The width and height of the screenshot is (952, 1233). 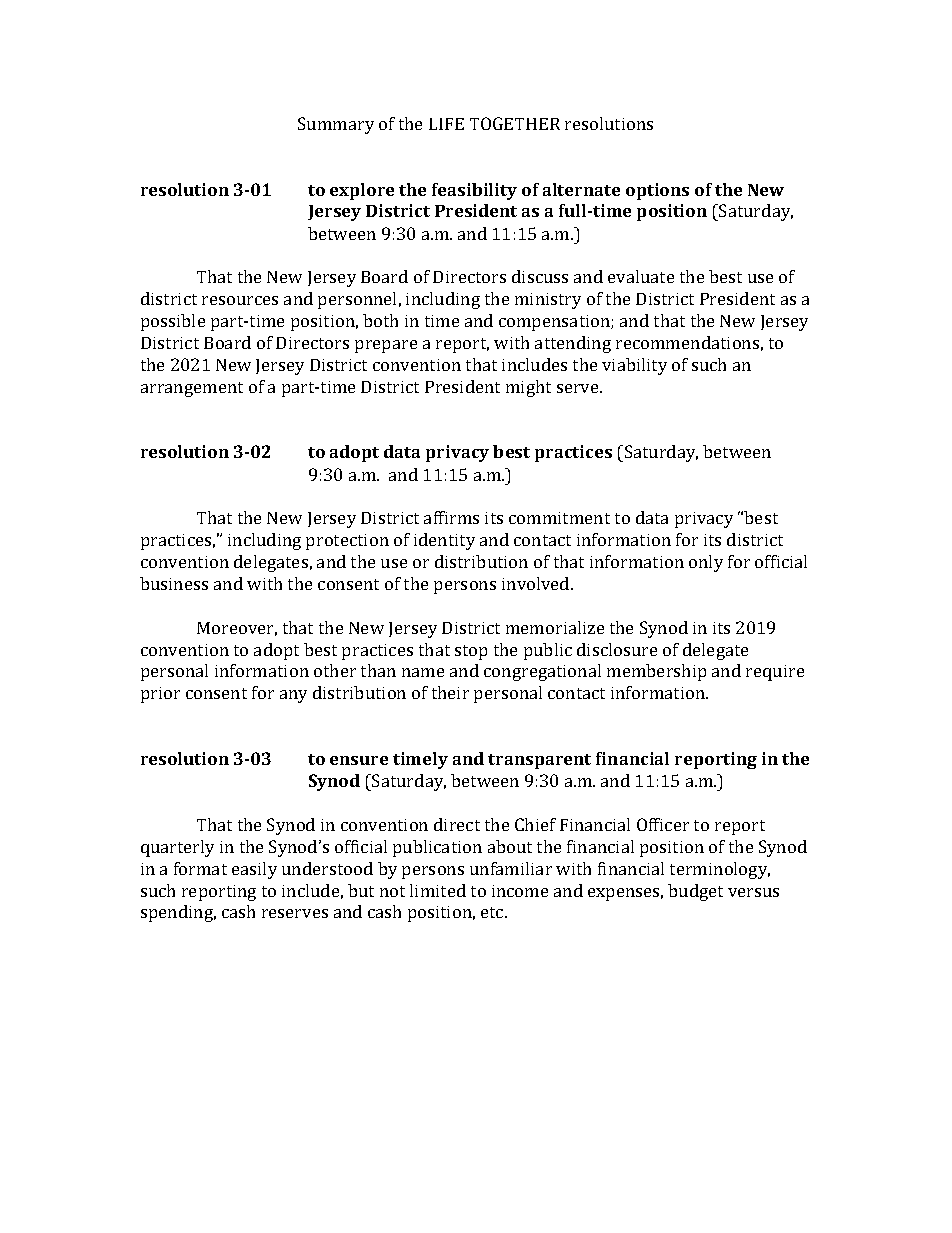 I want to click on LIFE, so click(x=446, y=124).
